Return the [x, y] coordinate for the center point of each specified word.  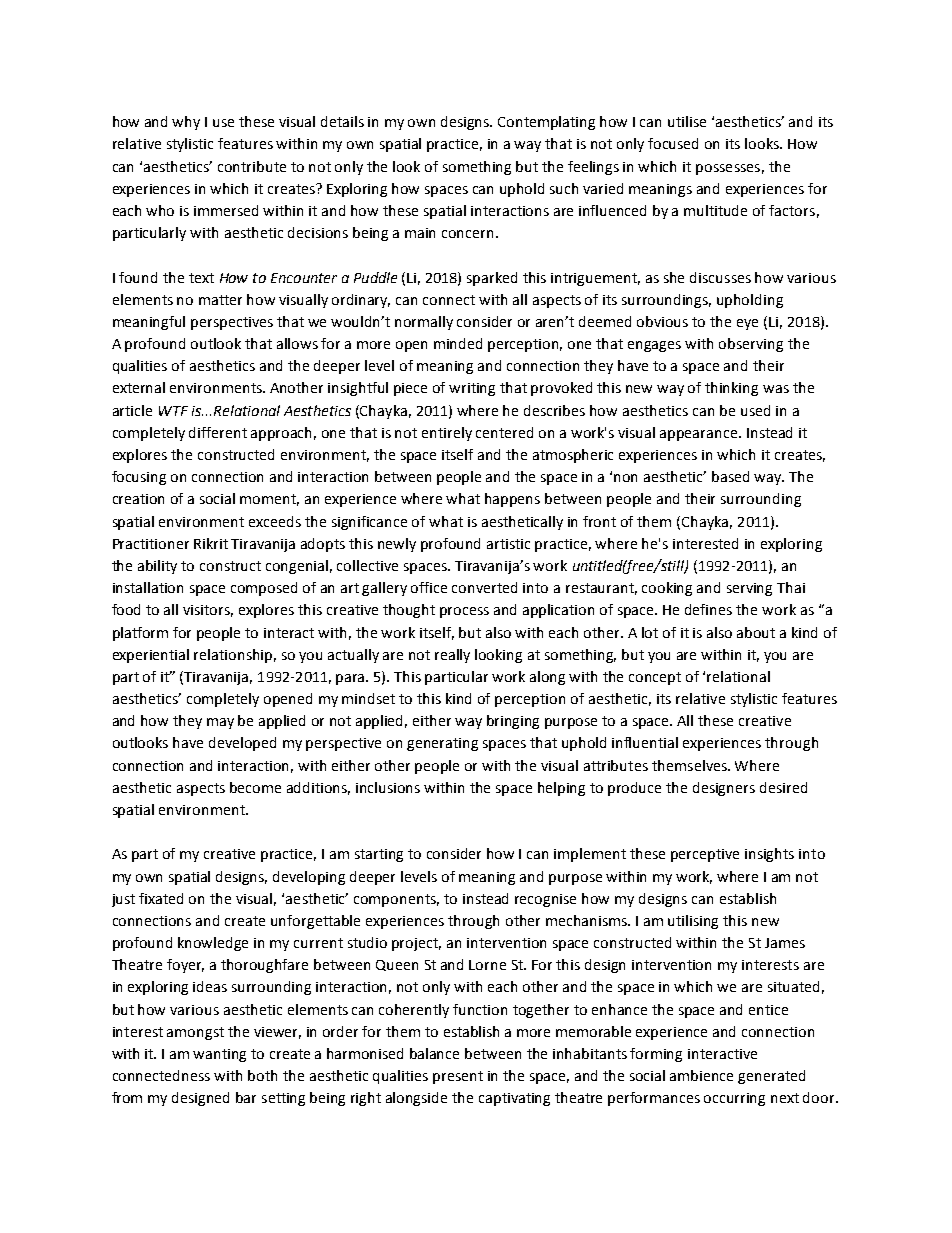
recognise [545, 900]
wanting [219, 1055]
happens [512, 500]
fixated [161, 898]
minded [458, 343]
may [220, 723]
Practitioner [151, 544]
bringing [513, 722]
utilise [687, 121]
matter [220, 300]
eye [747, 324]
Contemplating [546, 123]
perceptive [705, 855]
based [730, 476]
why [186, 123]
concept [655, 678]
